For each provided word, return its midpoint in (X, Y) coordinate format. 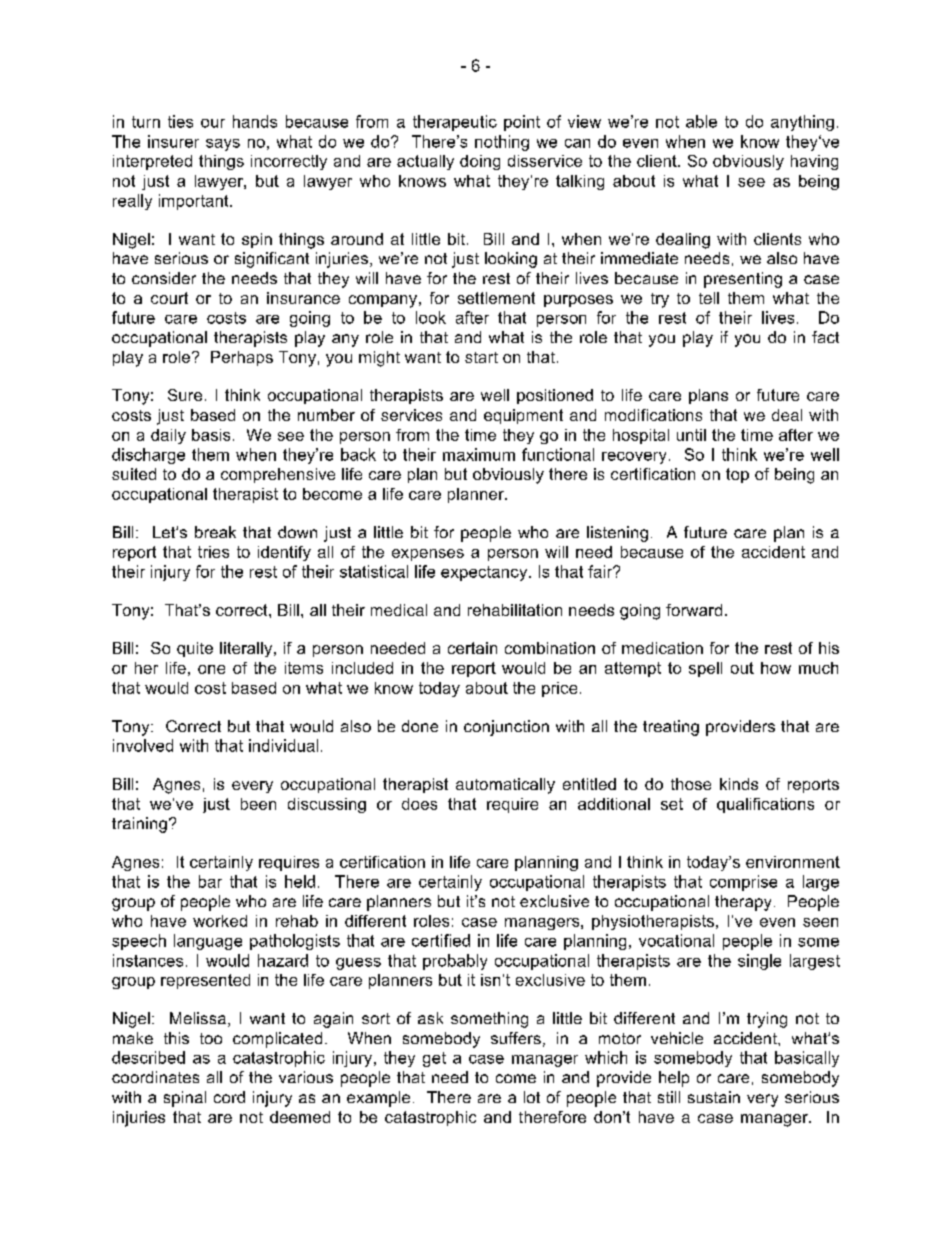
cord (229, 1097)
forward (694, 610)
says (223, 145)
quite (195, 649)
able (701, 121)
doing (480, 162)
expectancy (485, 573)
